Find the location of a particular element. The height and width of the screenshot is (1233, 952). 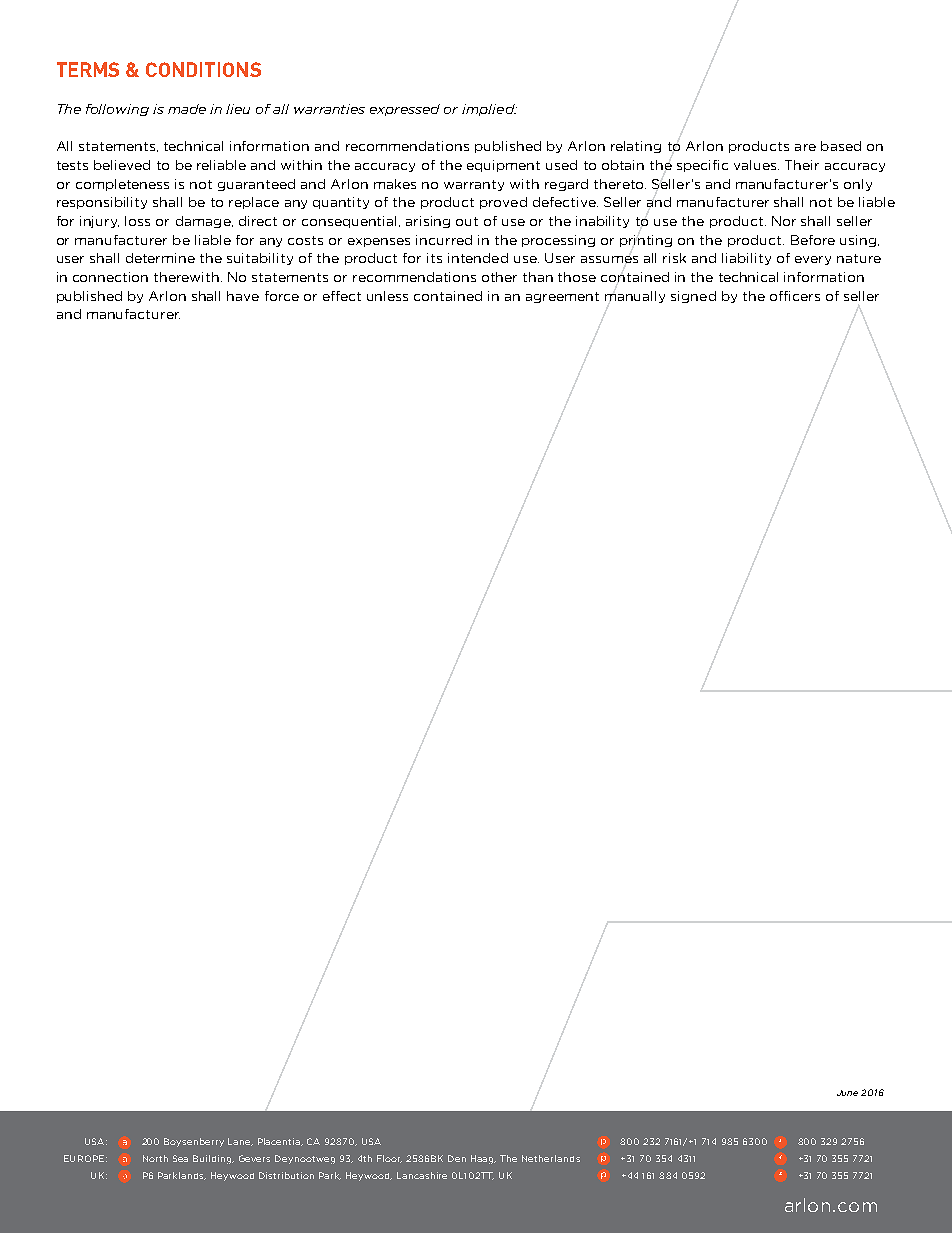

June is located at coordinates (847, 1093).
